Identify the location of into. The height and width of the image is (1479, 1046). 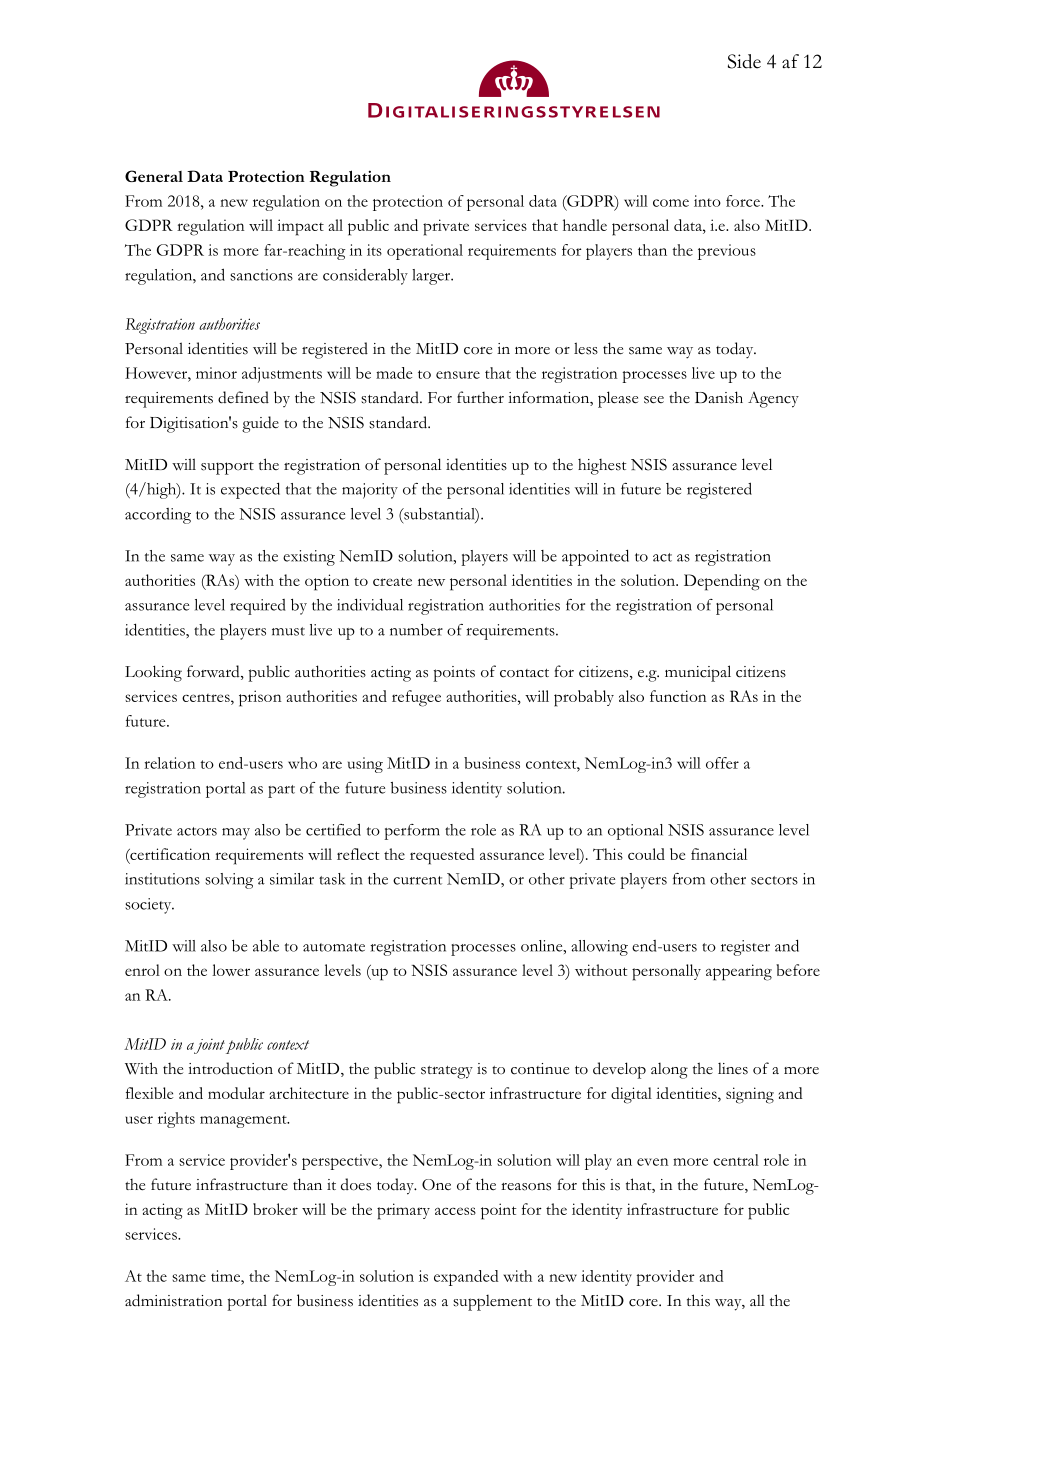
(707, 201).
